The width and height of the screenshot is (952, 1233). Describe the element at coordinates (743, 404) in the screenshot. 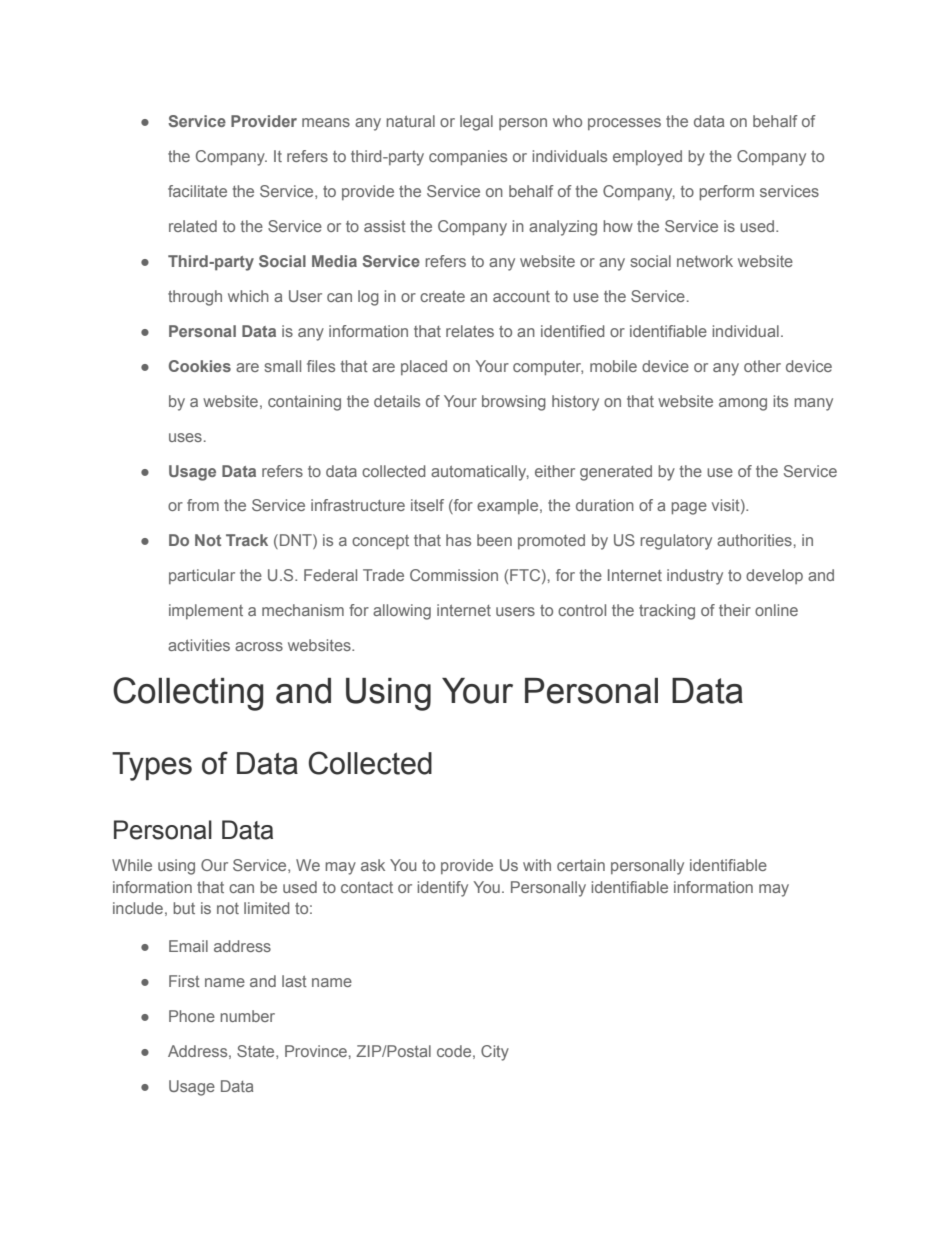

I see `among` at that location.
